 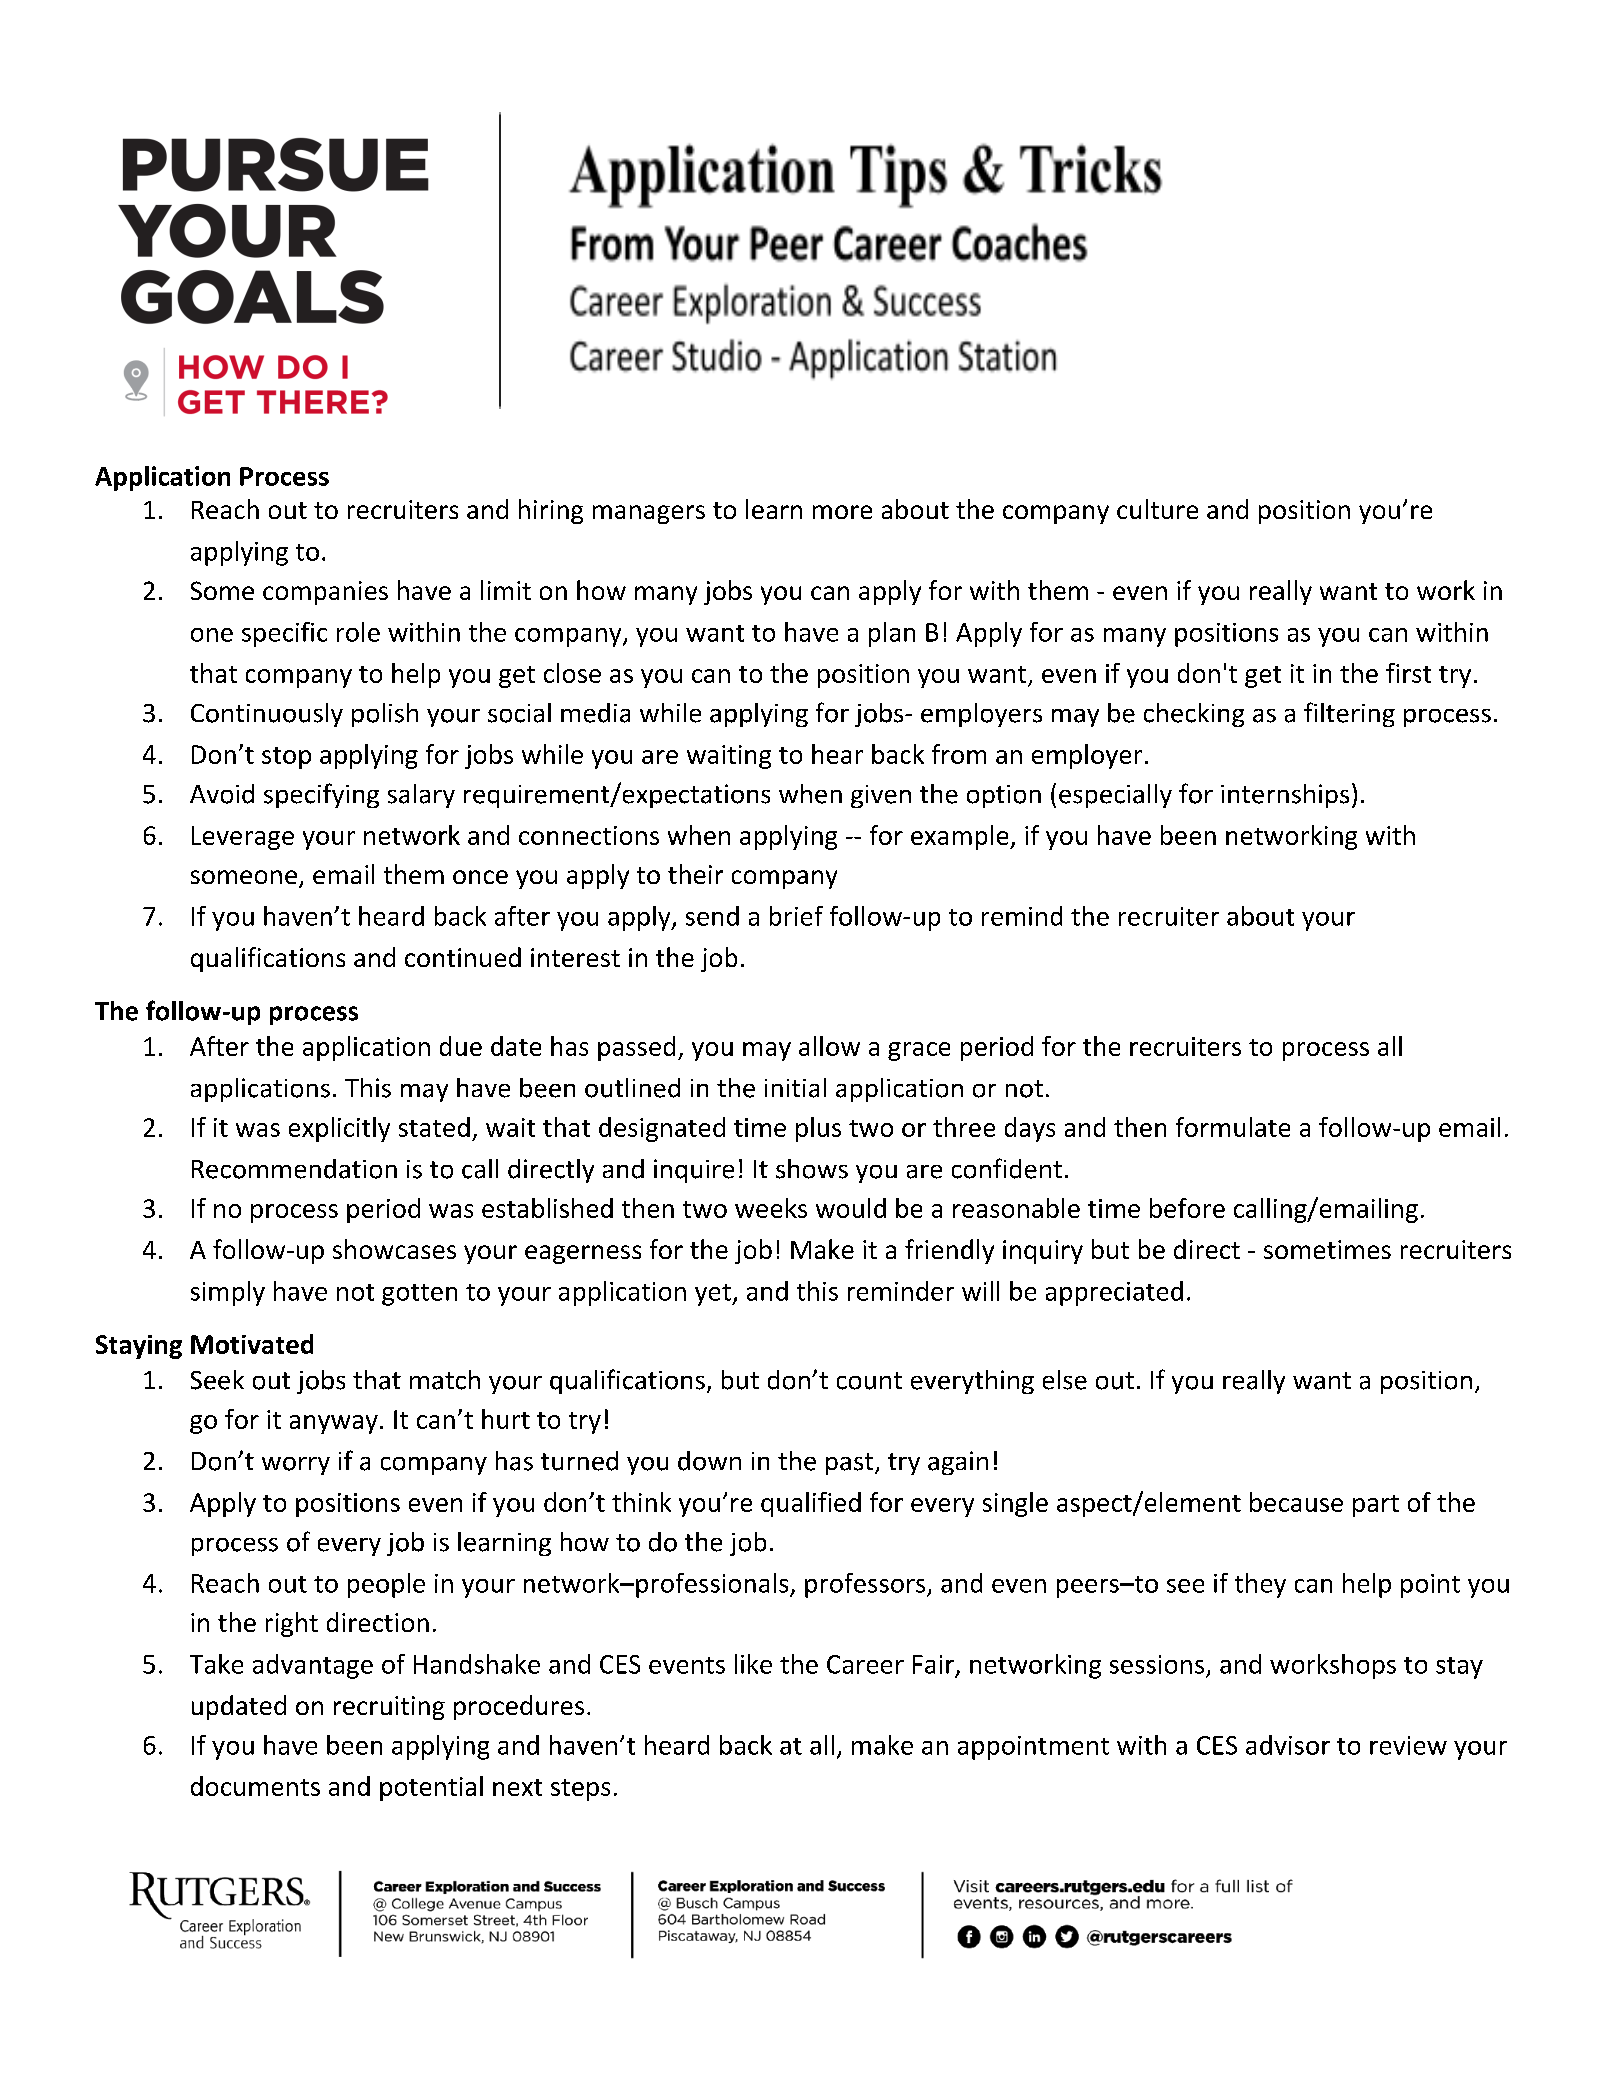 I want to click on match, so click(x=445, y=1380).
